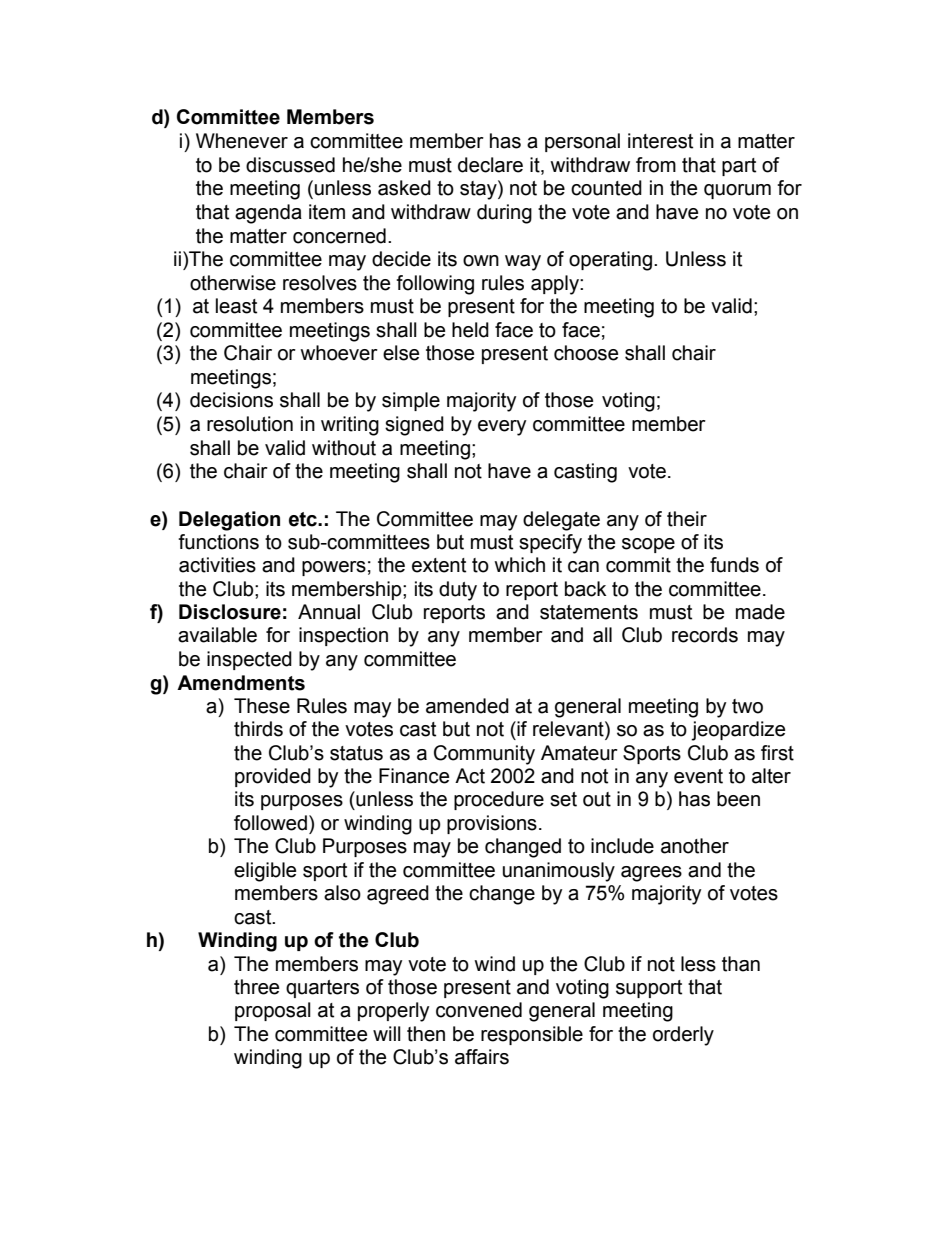 This document has height=1233, width=952. I want to click on discussed, so click(290, 165).
